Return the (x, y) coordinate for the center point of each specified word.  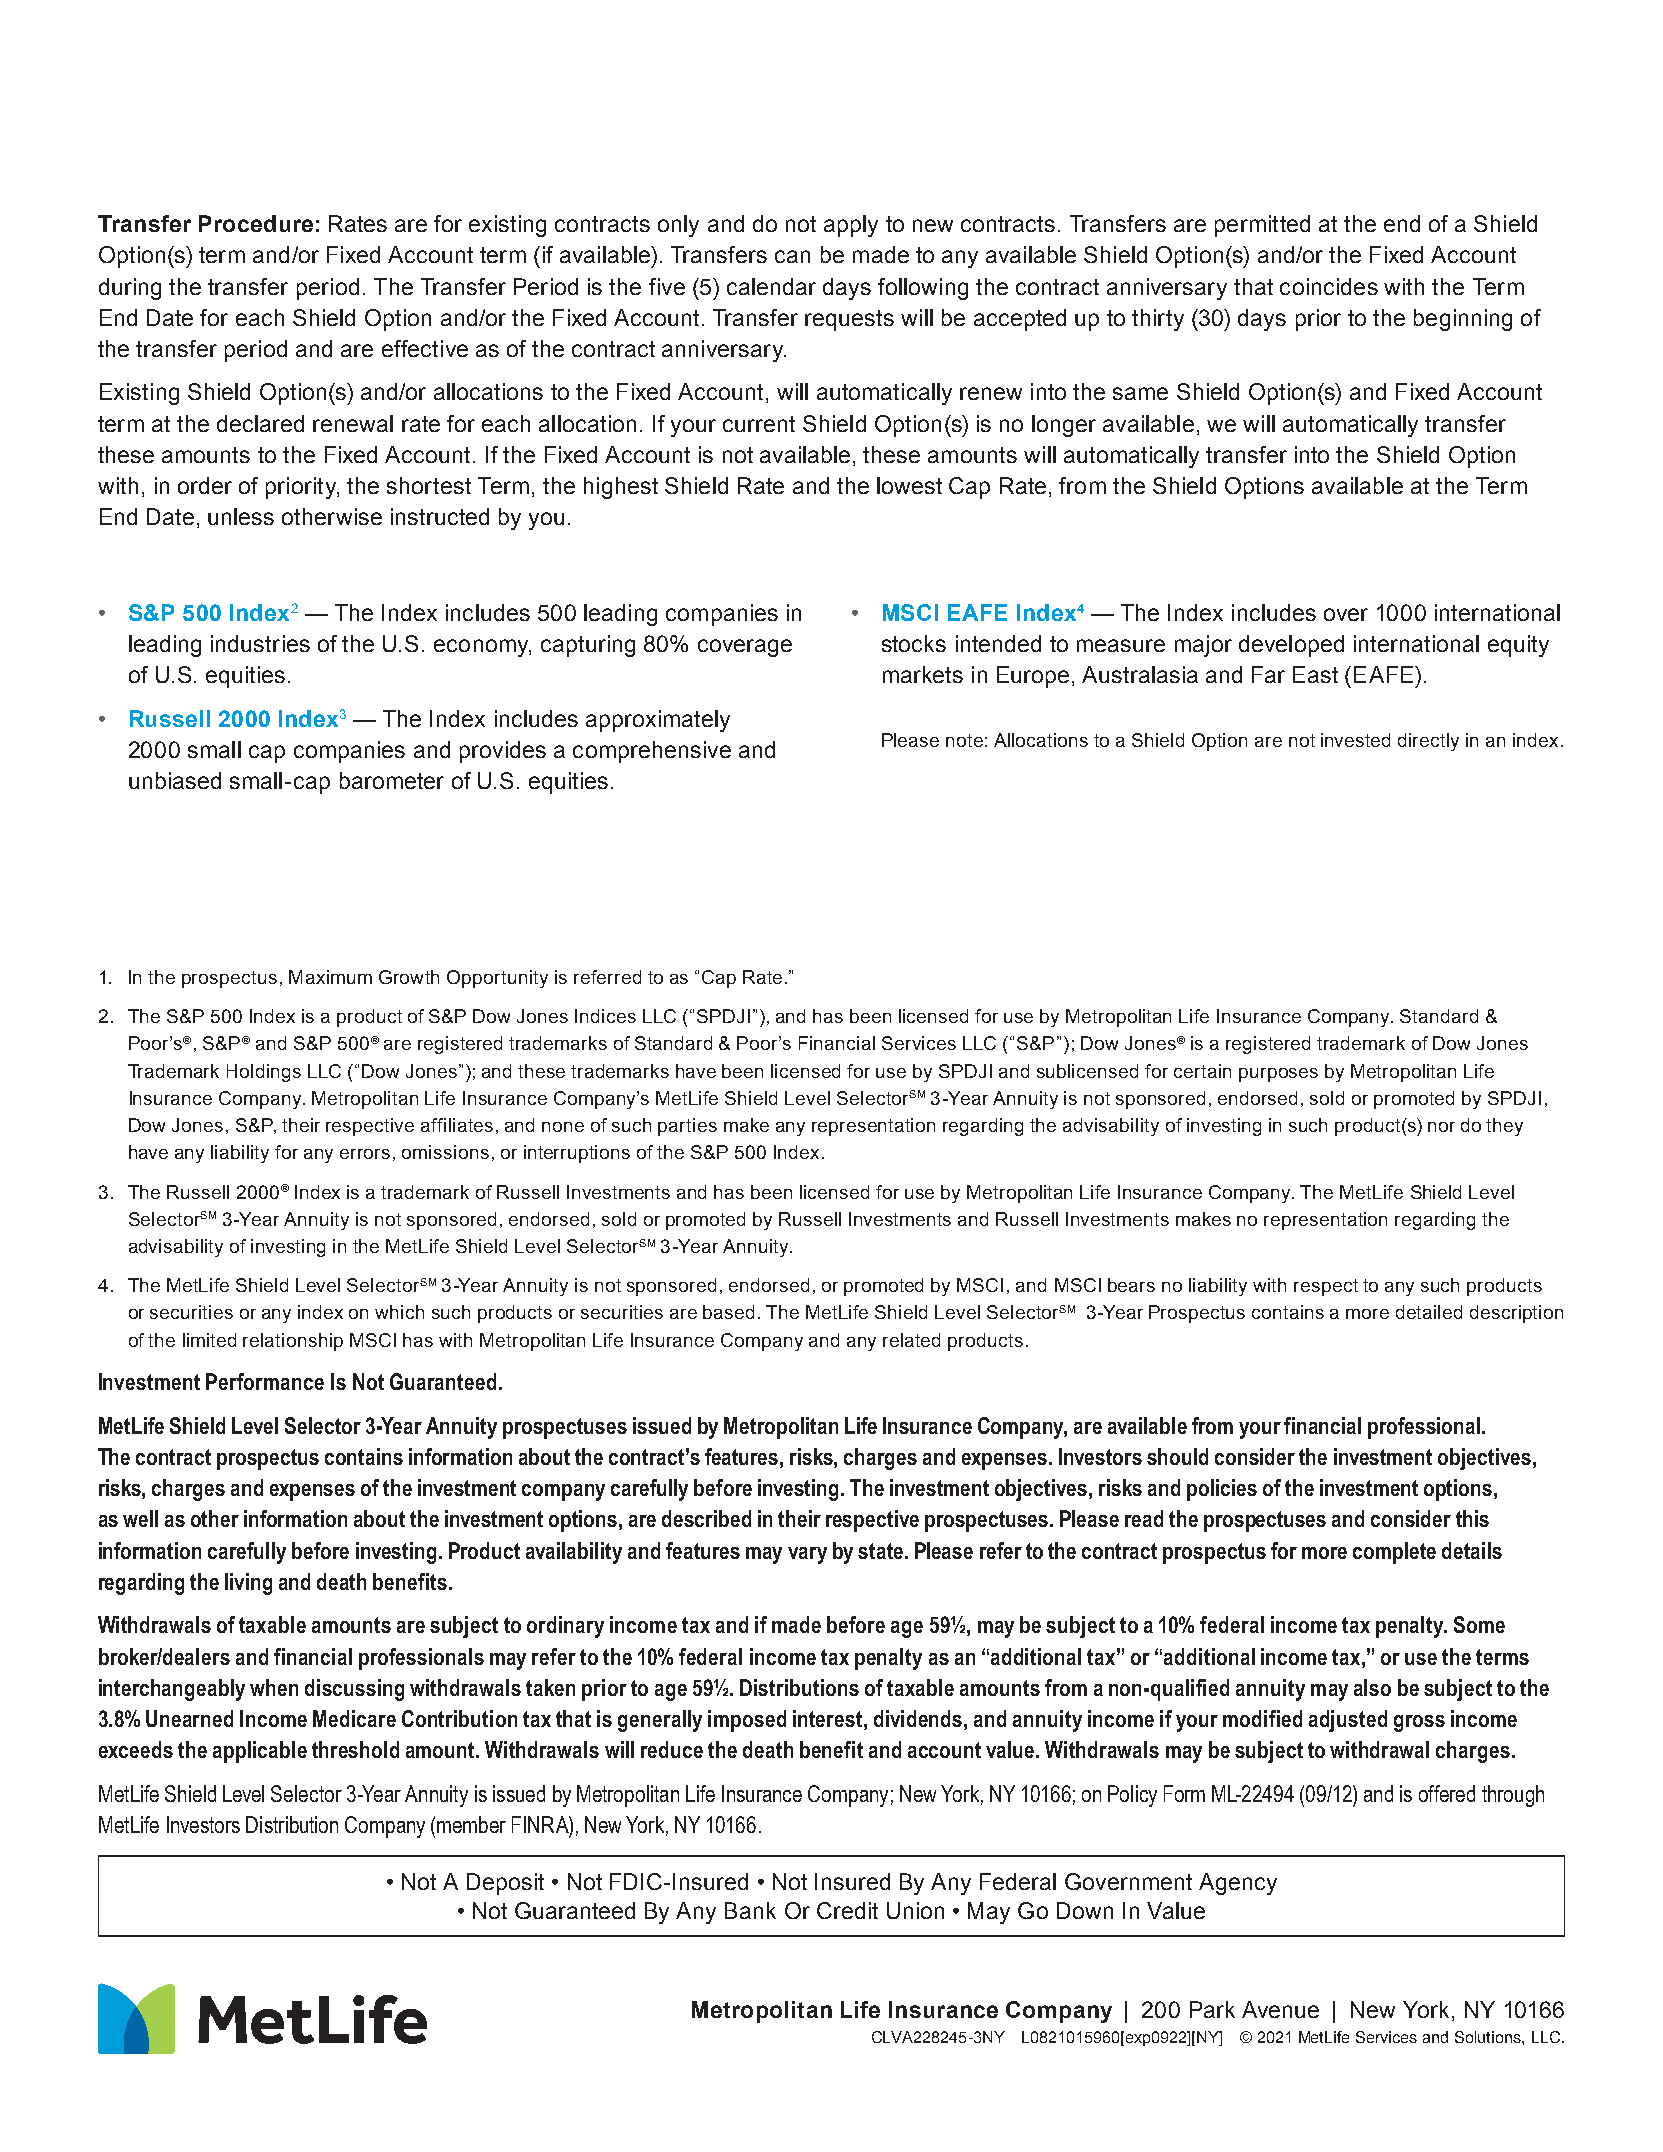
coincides (1329, 286)
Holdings (264, 1073)
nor (1441, 1127)
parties (687, 1127)
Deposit (505, 1884)
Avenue (1280, 2009)
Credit (847, 1910)
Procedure (256, 223)
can (792, 256)
